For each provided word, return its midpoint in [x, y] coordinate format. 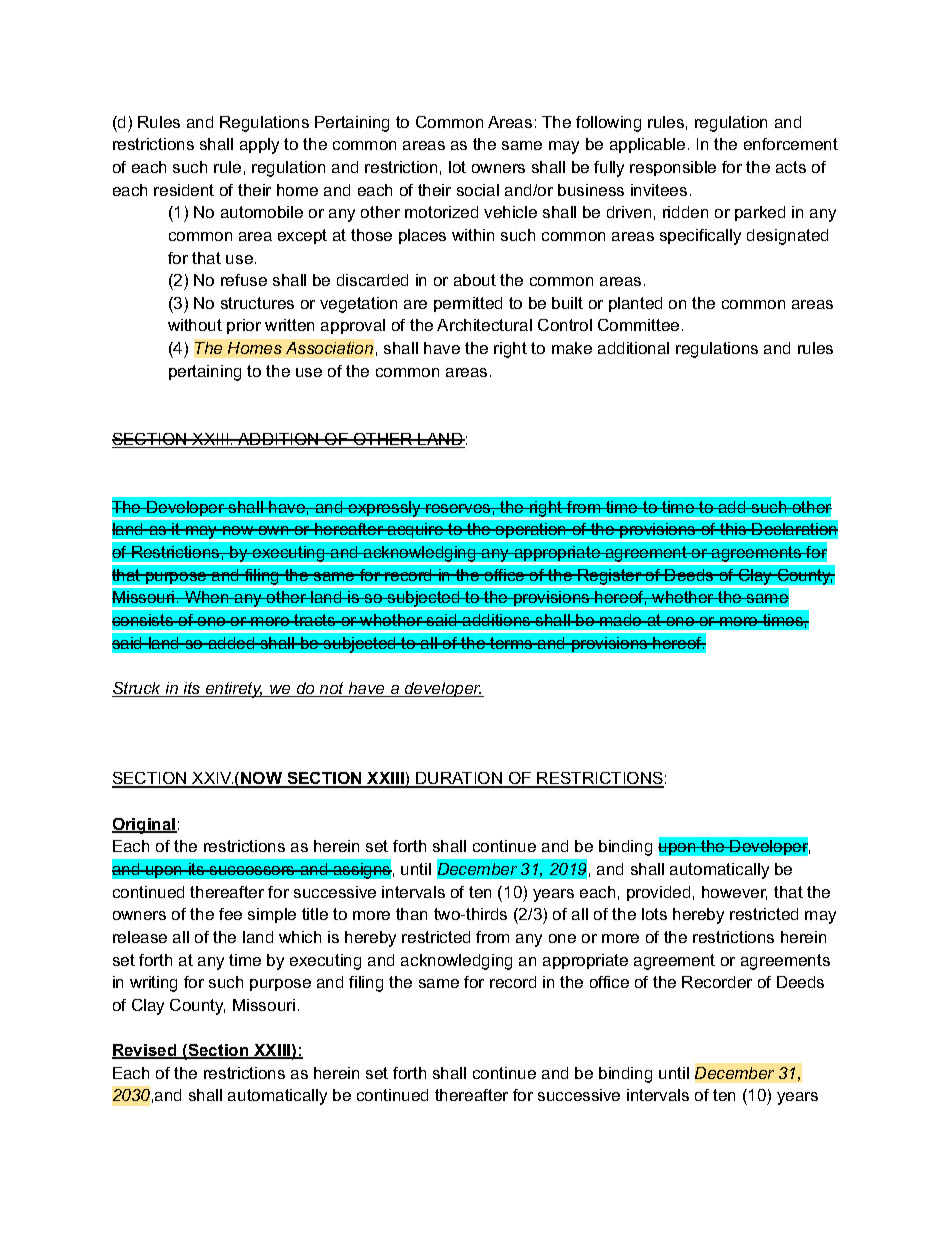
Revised [145, 1051]
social [478, 190]
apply [259, 146]
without [195, 325]
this [733, 529]
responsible [673, 168]
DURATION [459, 780]
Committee [638, 325]
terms [511, 643]
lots [654, 914]
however [734, 893]
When [207, 597]
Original [144, 826]
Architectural [484, 325]
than [411, 914]
